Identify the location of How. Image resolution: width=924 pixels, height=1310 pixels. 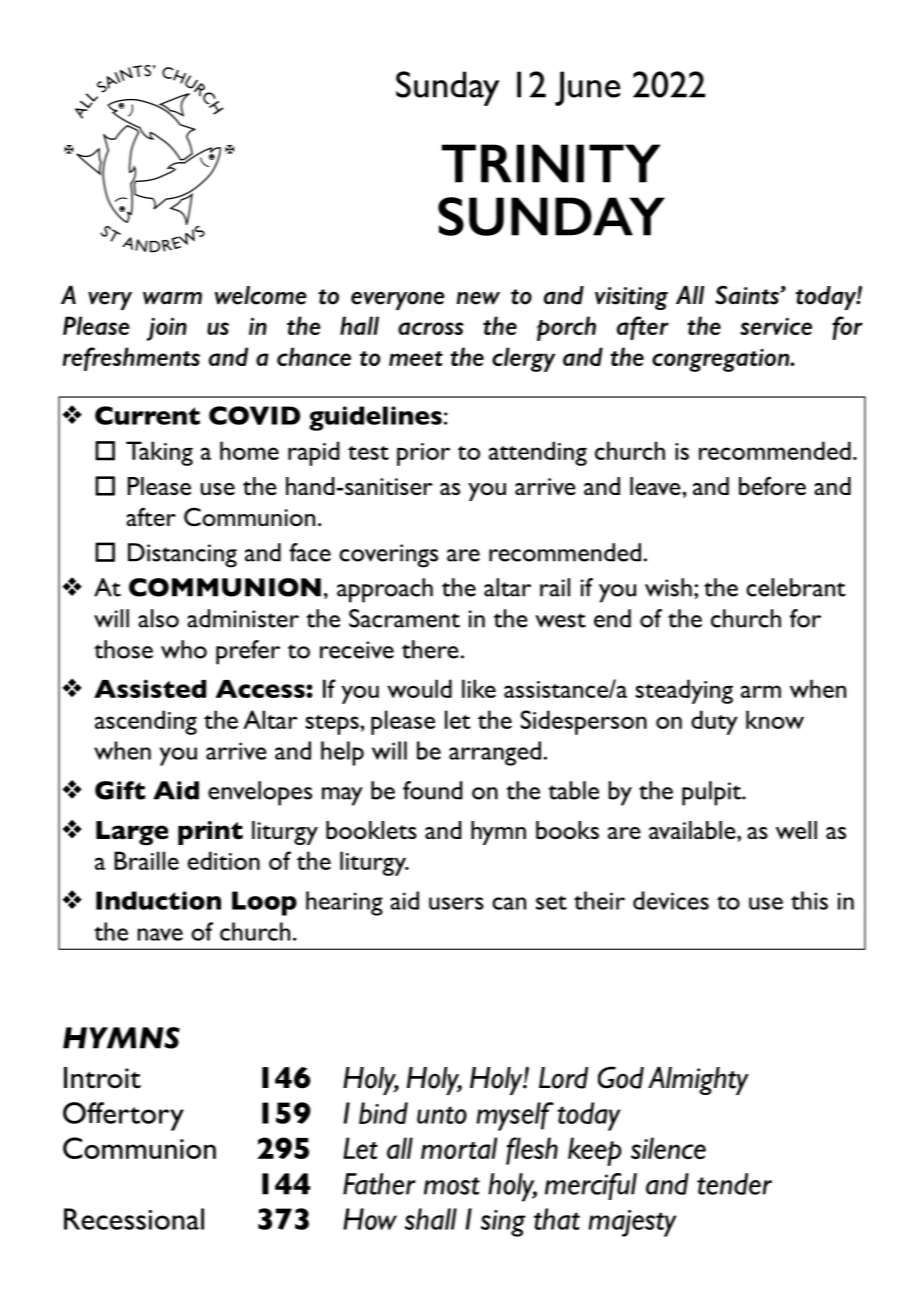
(370, 1219).
